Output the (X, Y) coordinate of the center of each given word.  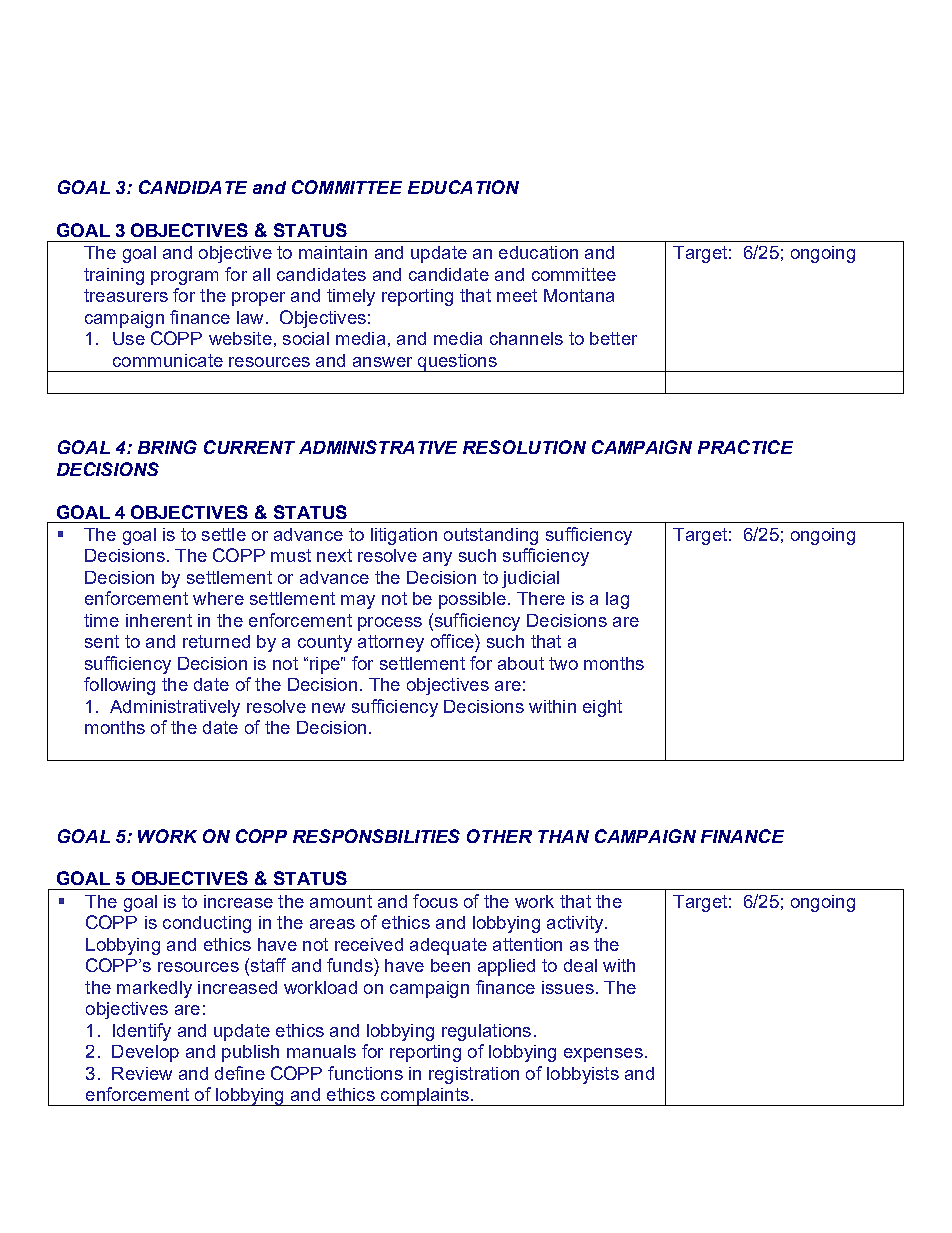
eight (602, 708)
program (184, 278)
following (119, 686)
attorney (391, 643)
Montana (579, 295)
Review (142, 1073)
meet (517, 295)
